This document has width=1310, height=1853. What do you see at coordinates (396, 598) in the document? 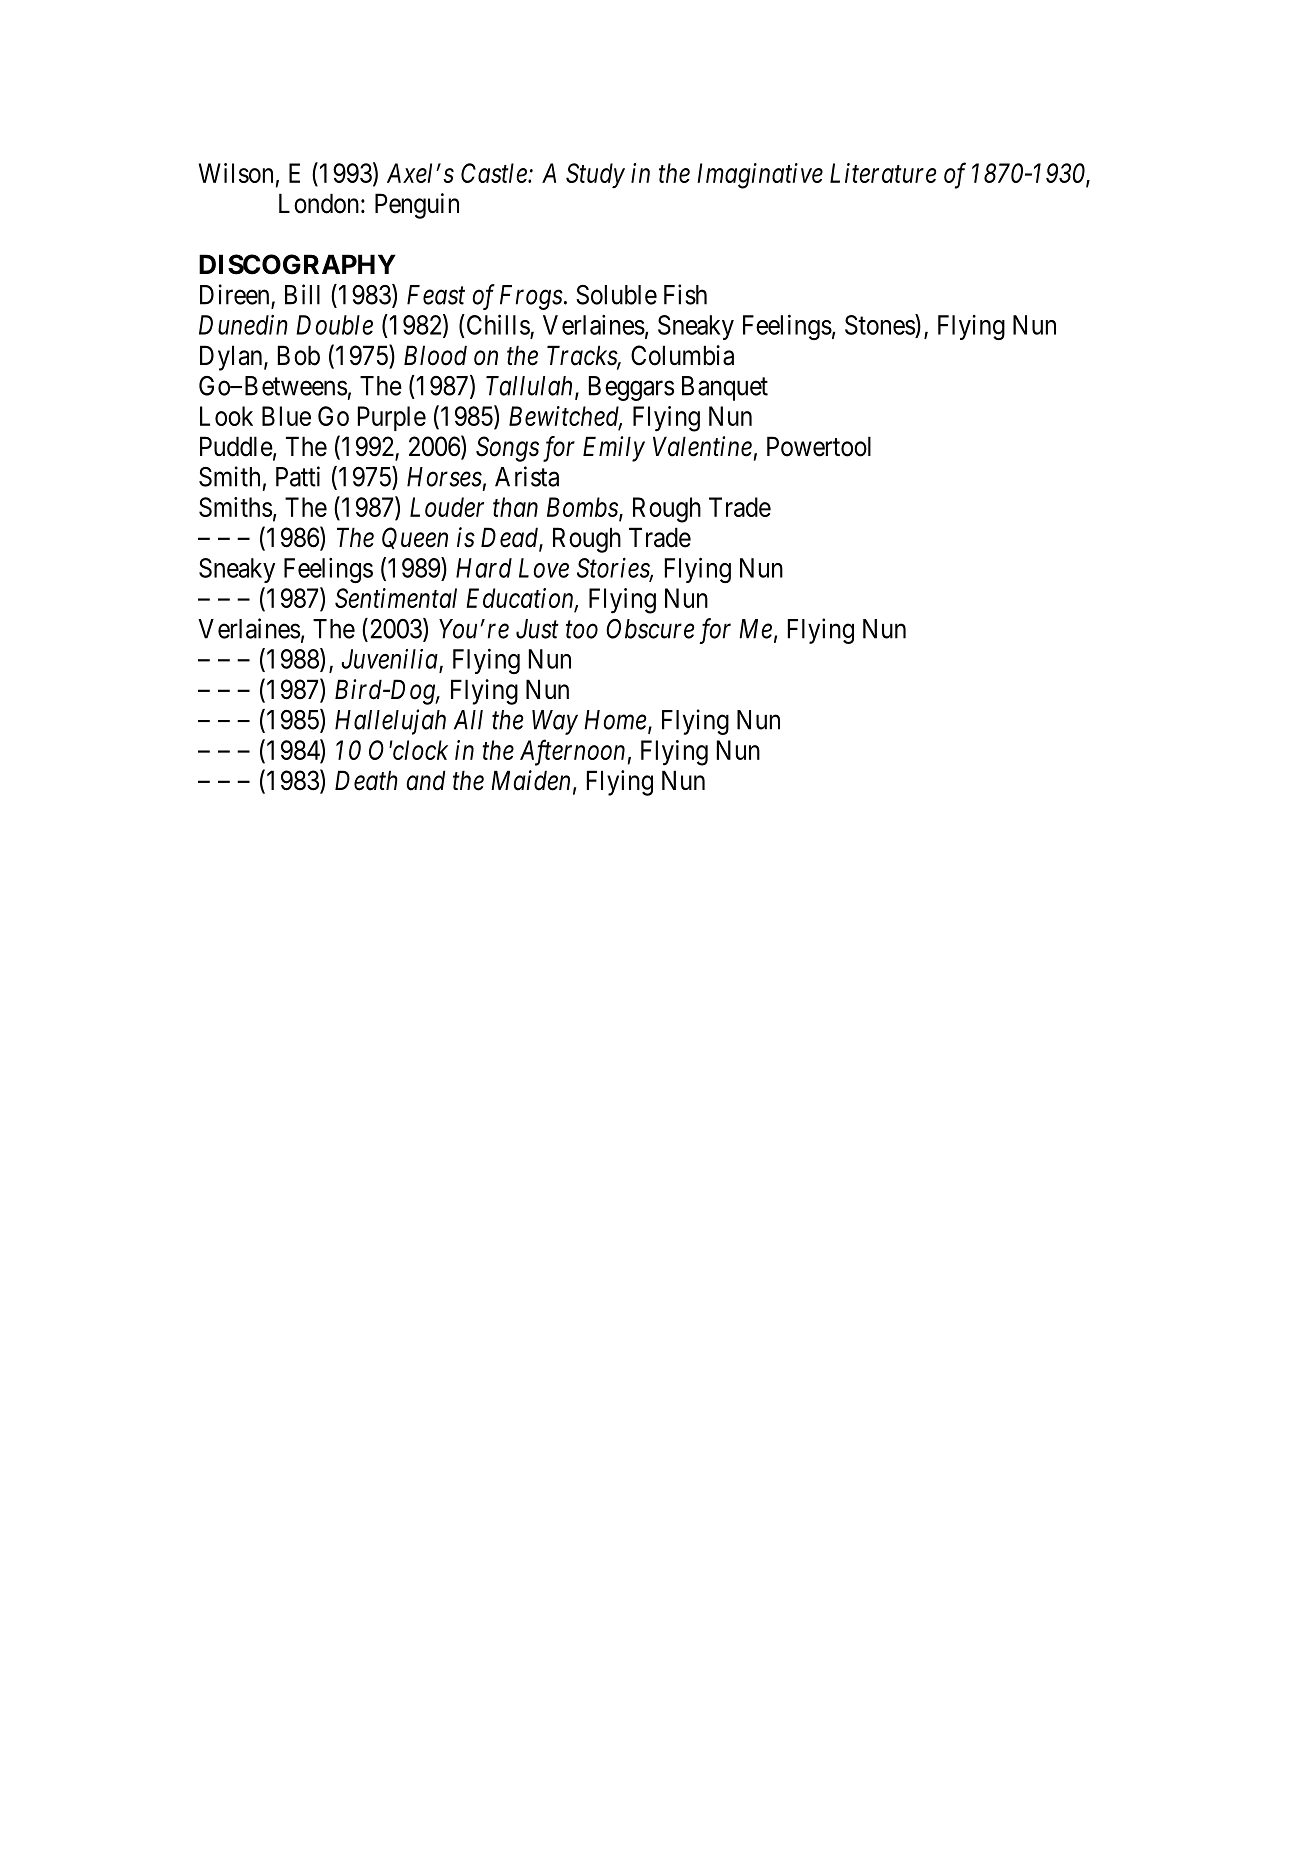
I see `Sentimental` at bounding box center [396, 598].
